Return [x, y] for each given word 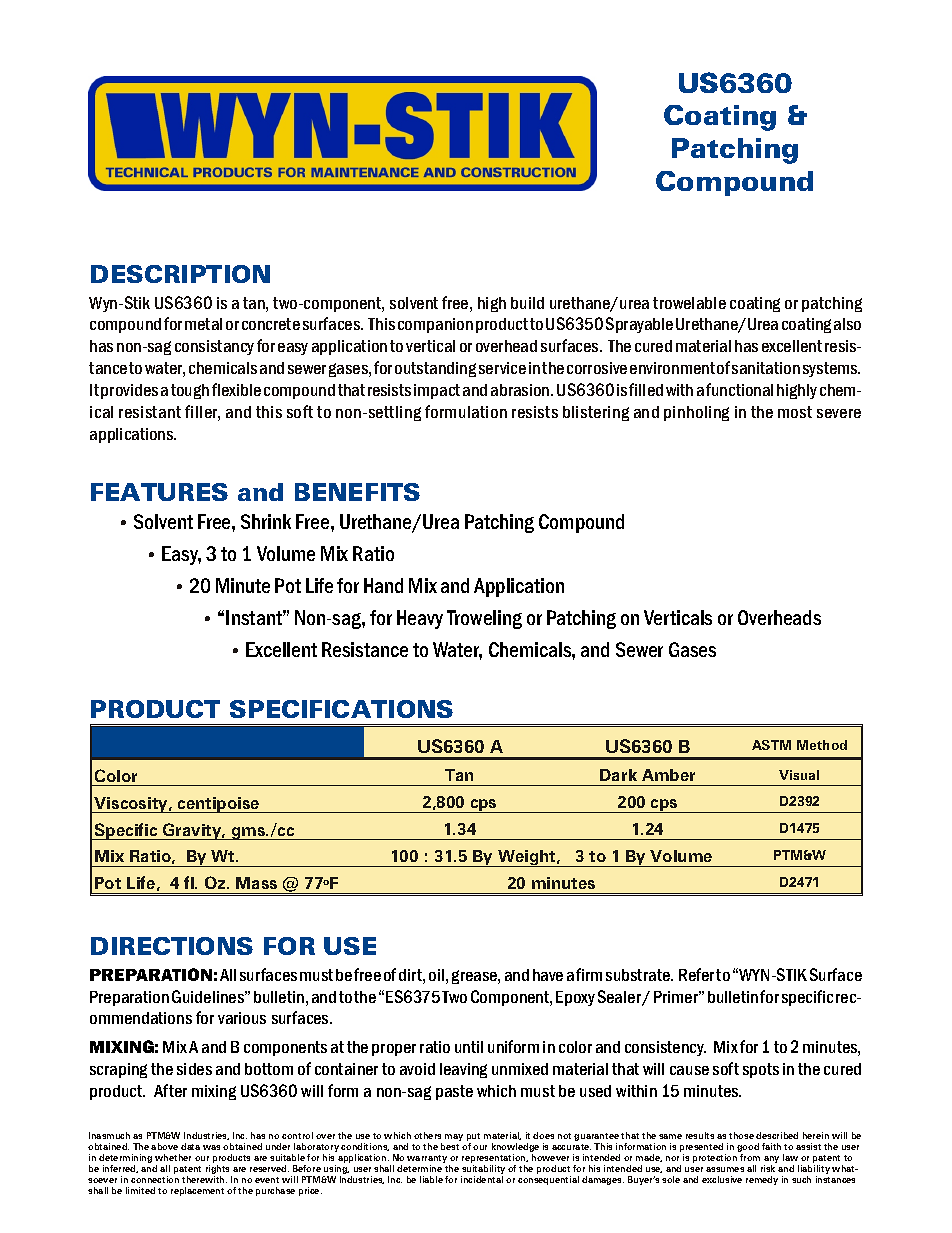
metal [203, 324]
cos [133, 804]
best [450, 1146]
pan [439, 327]
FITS [393, 492]
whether [173, 1157]
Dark [618, 775]
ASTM [771, 745]
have [548, 975]
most [795, 412]
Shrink [266, 521]
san [743, 369]
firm [589, 974]
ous [254, 1019]
